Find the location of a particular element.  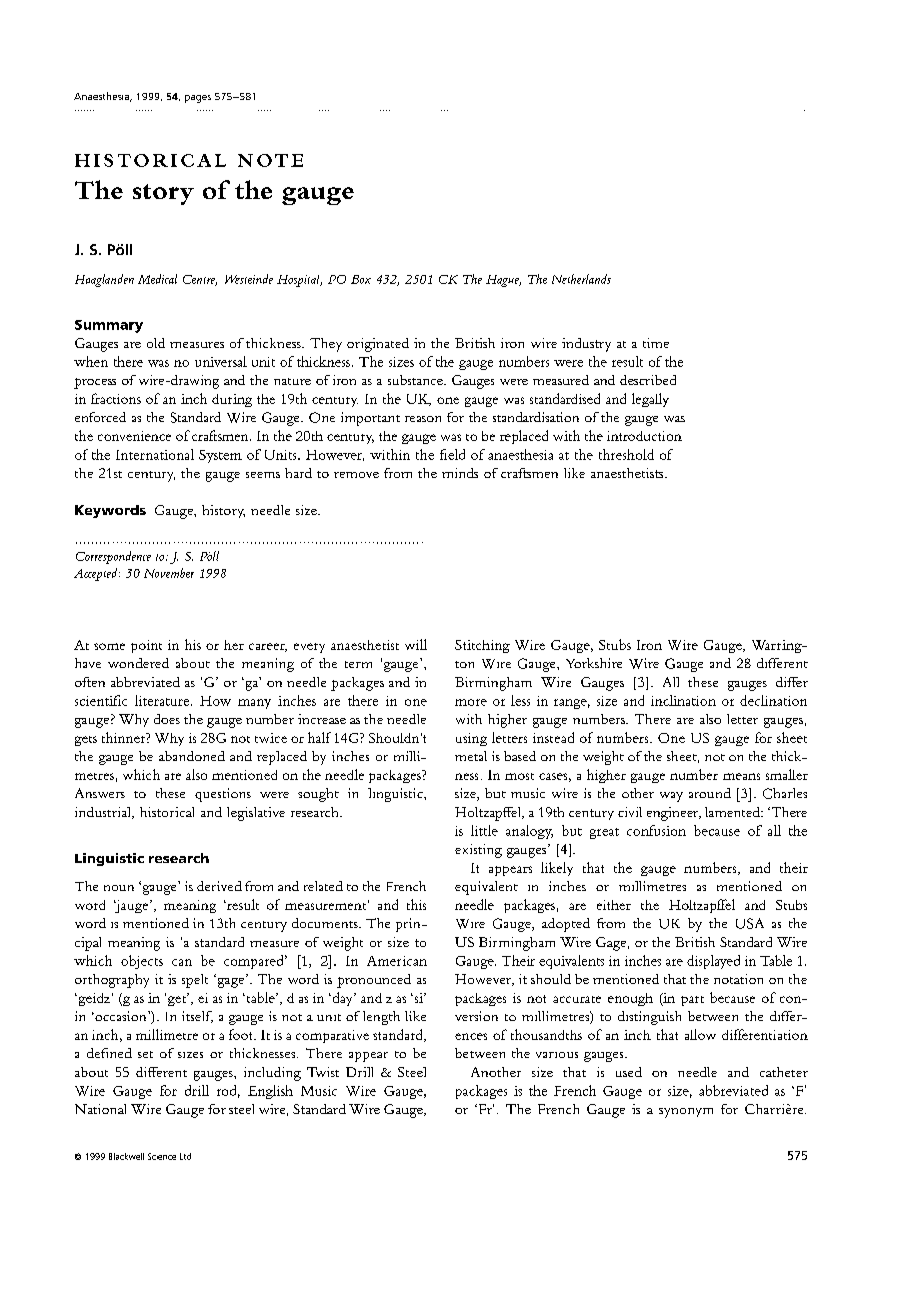

displayed is located at coordinates (713, 962).
